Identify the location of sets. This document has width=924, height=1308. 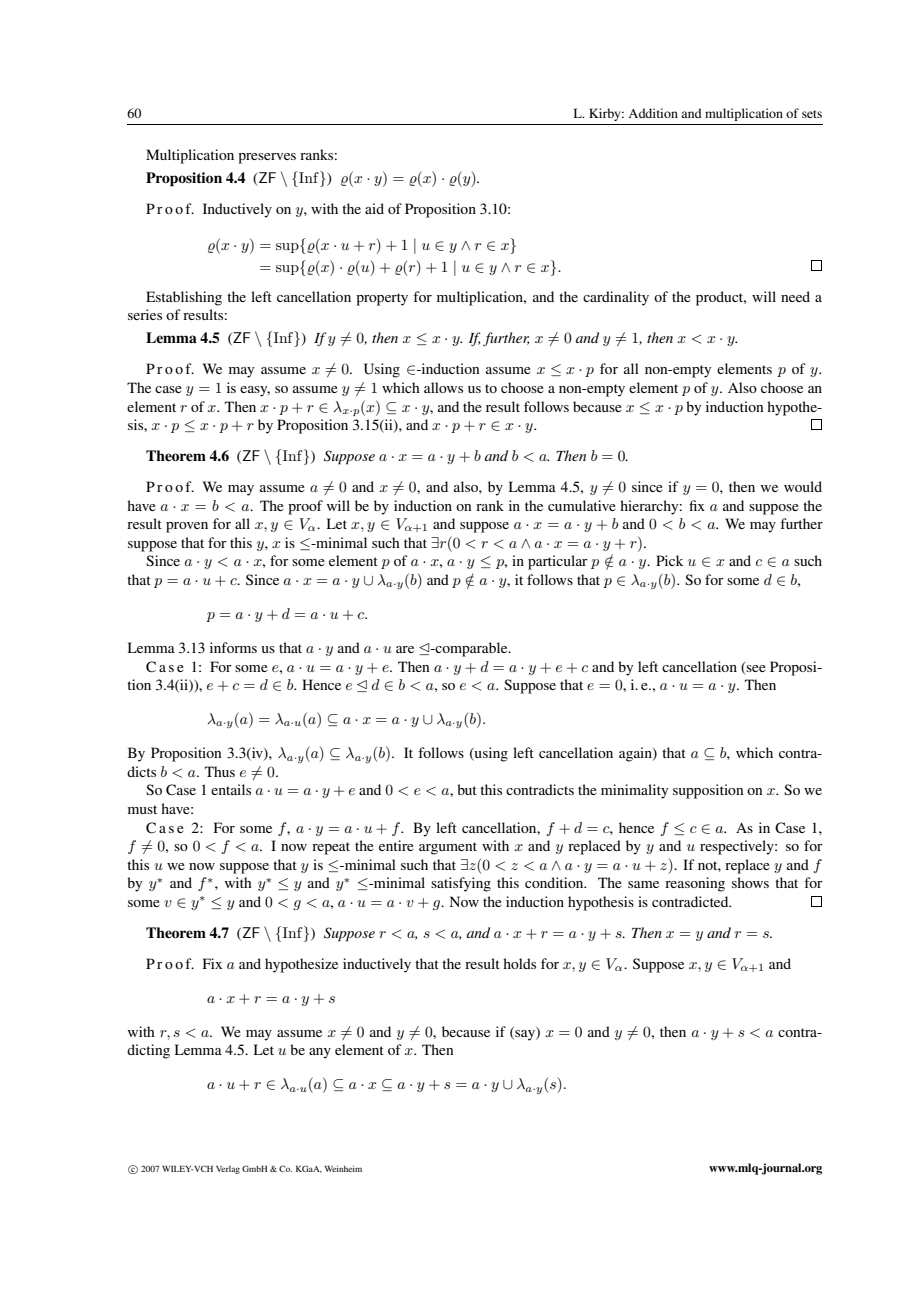
(812, 114).
